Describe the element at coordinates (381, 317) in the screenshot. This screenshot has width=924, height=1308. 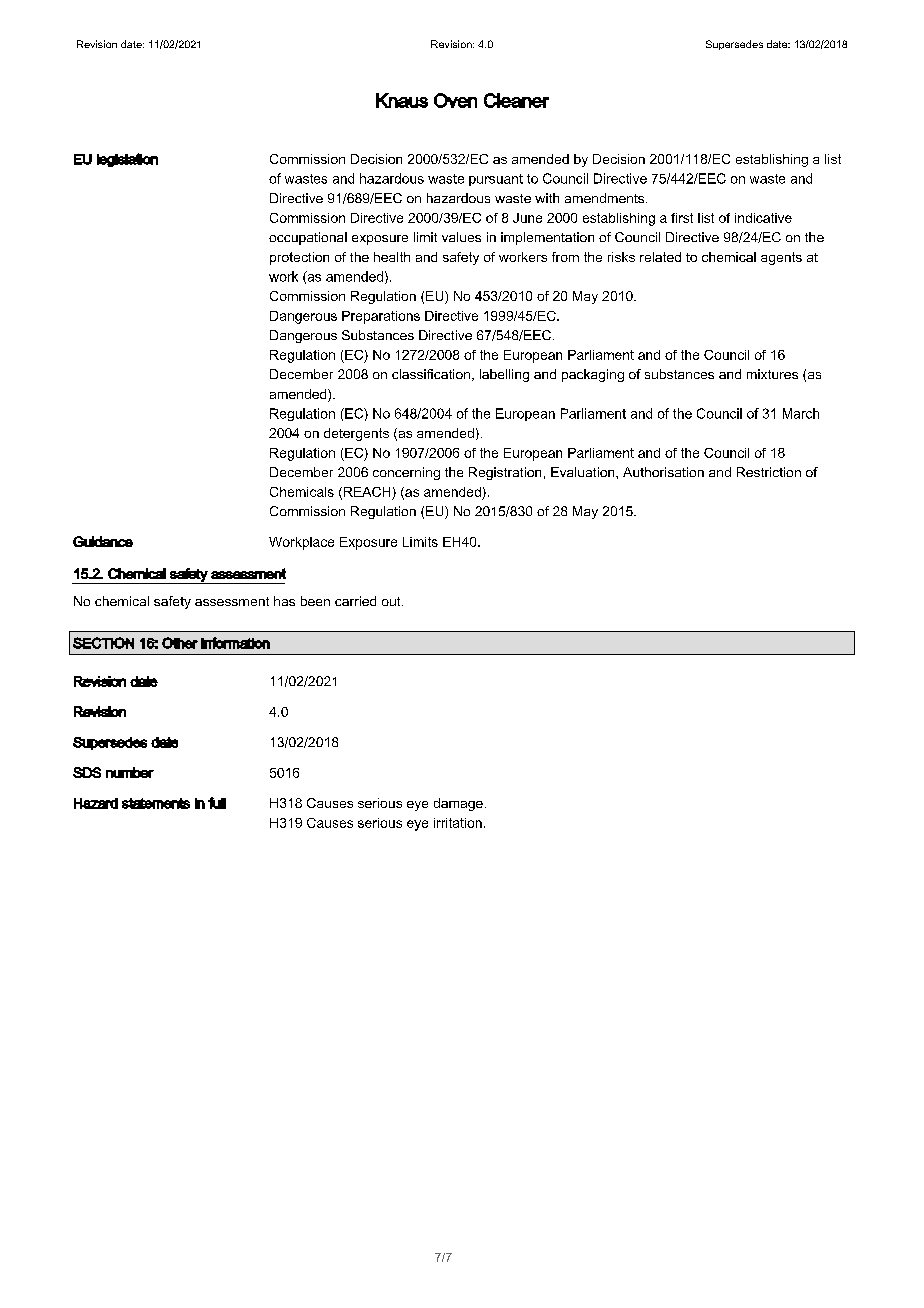
I see `Preparations` at that location.
